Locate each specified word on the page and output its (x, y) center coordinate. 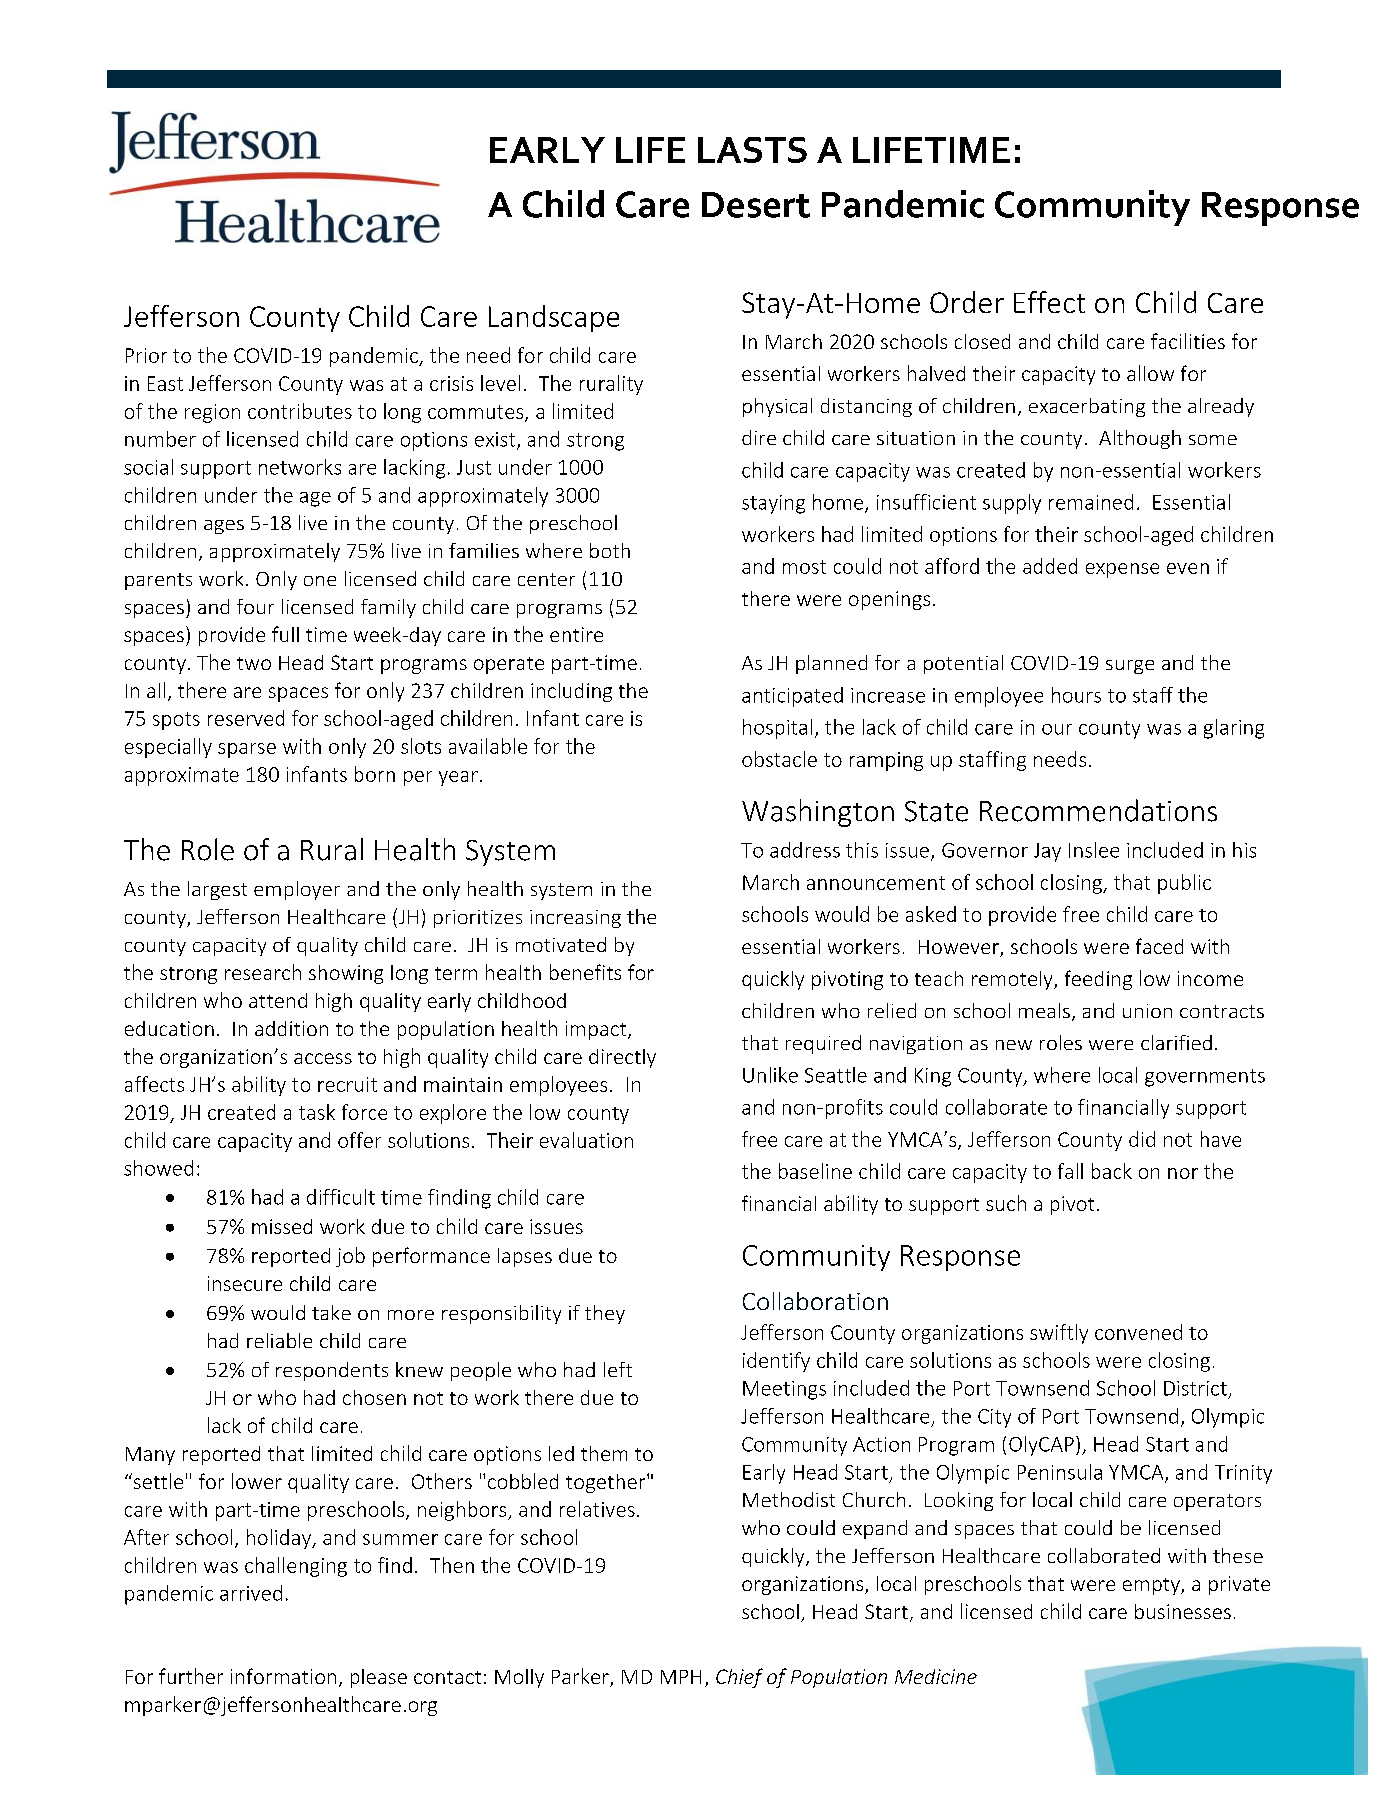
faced (1159, 946)
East (165, 383)
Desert (756, 205)
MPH (681, 1677)
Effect (1049, 302)
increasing (575, 919)
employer (297, 890)
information (283, 1676)
